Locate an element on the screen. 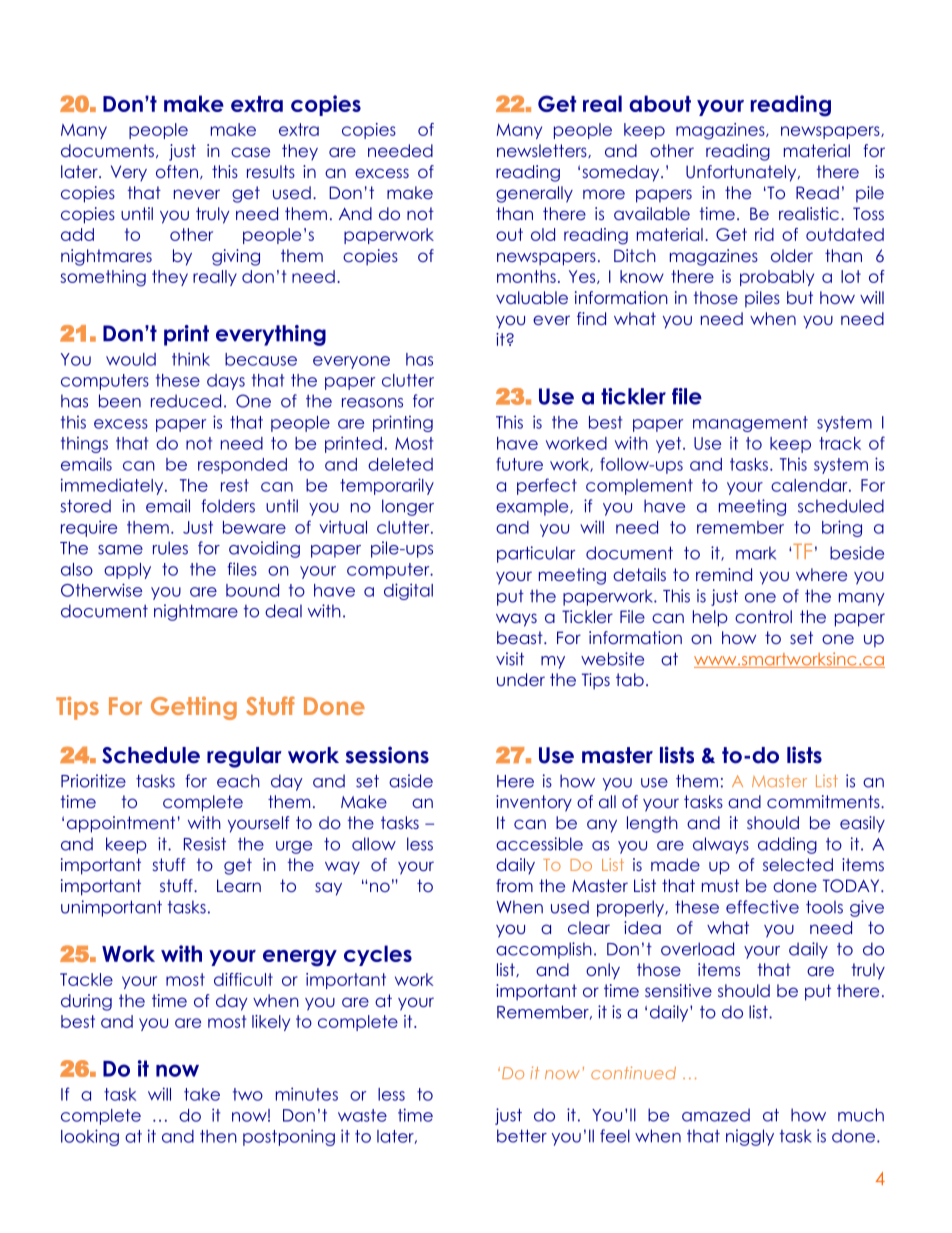 The width and height of the screenshot is (952, 1233). control is located at coordinates (763, 616).
